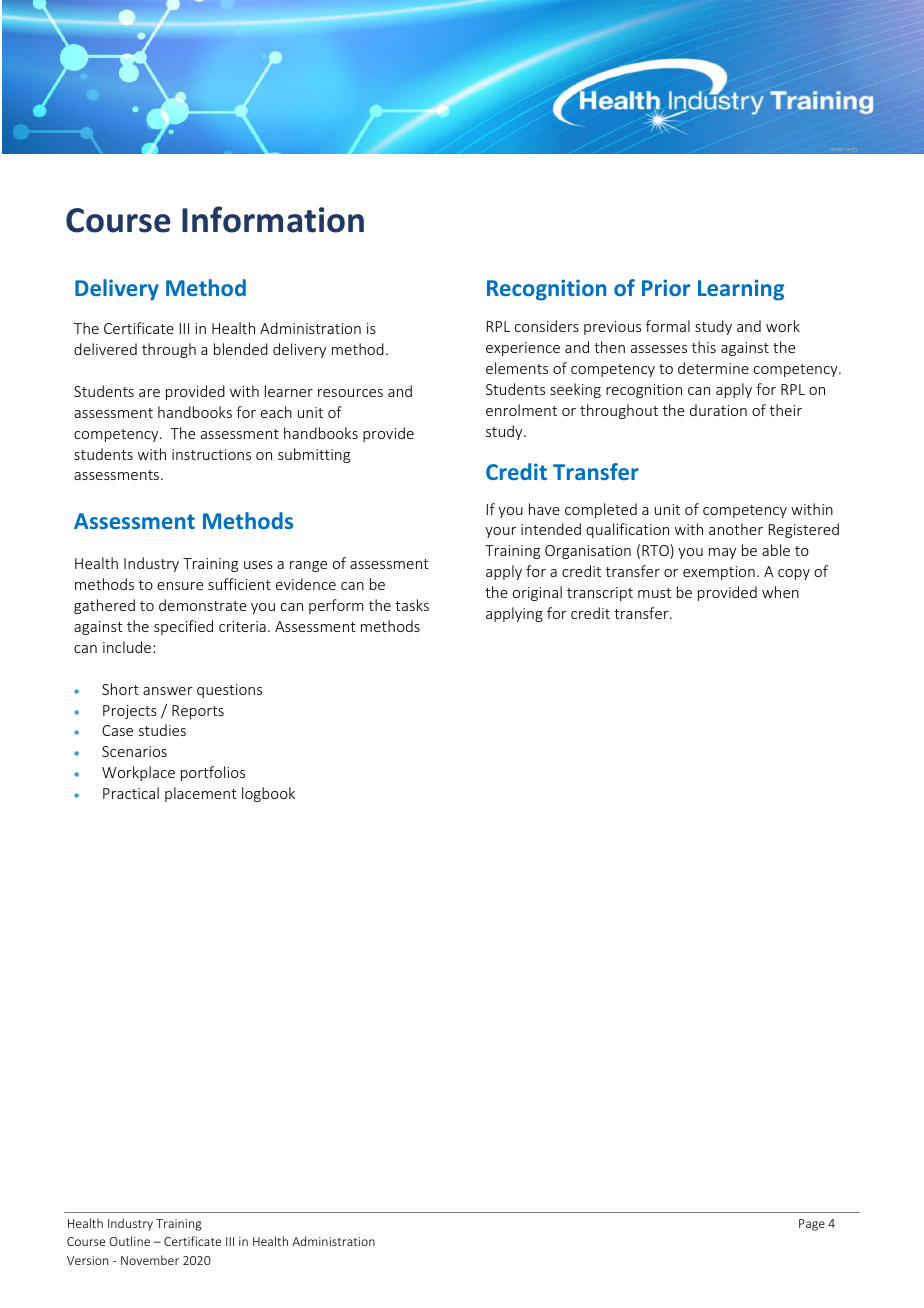  Describe the element at coordinates (412, 605) in the image. I see `tasks` at that location.
